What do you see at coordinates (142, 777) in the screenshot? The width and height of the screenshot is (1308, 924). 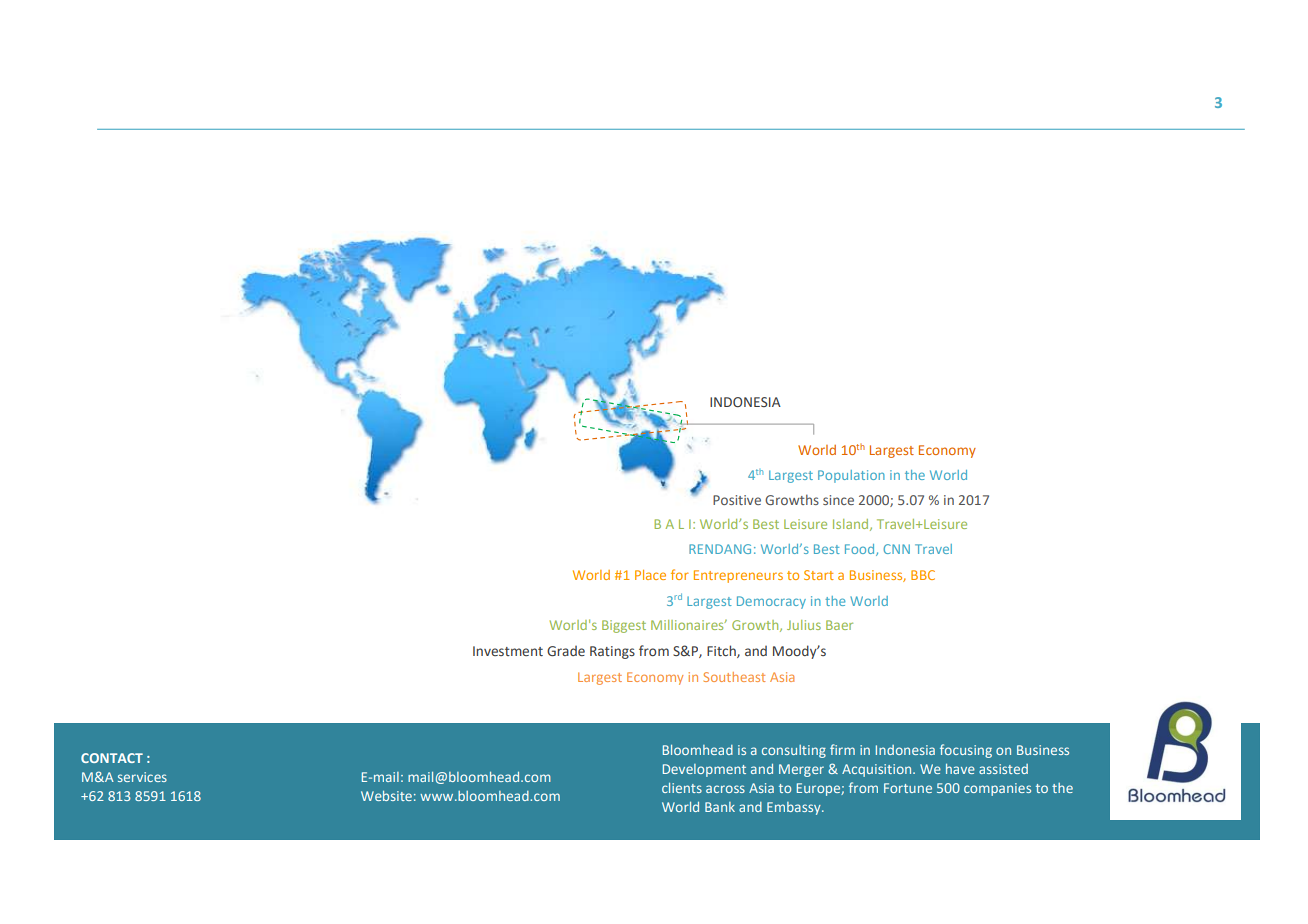 I see `services` at bounding box center [142, 777].
